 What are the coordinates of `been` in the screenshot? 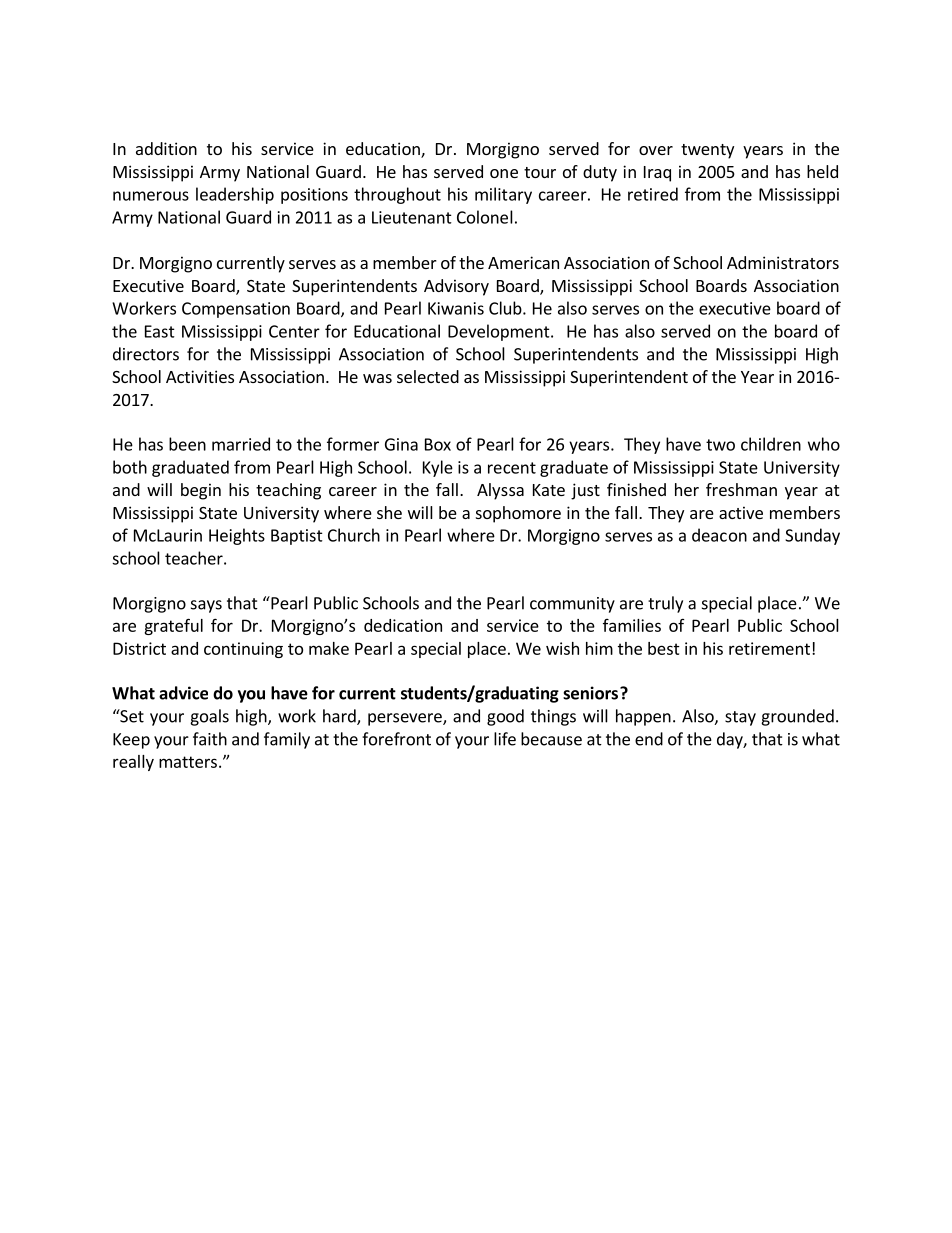 It's located at (187, 444).
